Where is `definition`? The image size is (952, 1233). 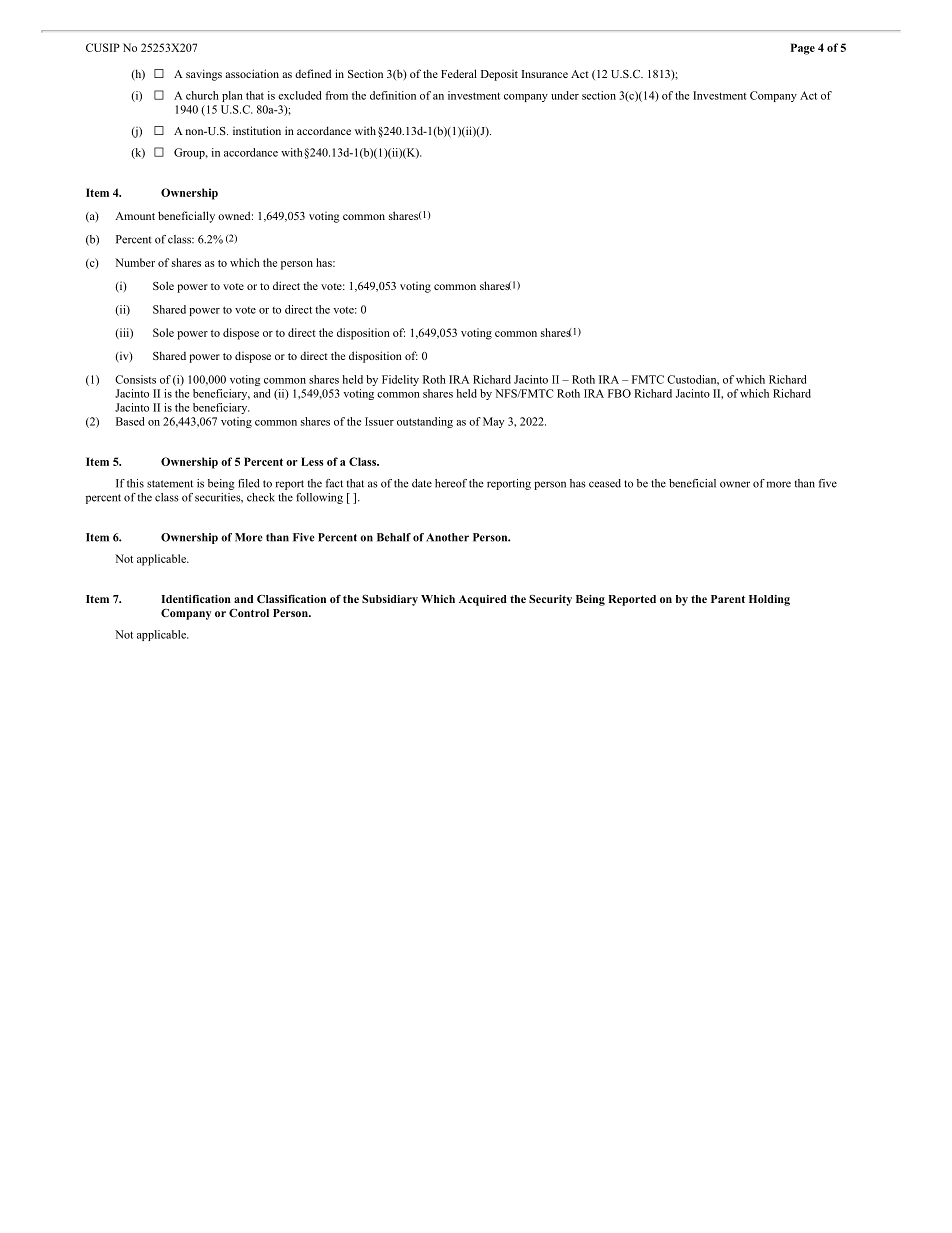
definition is located at coordinates (393, 95).
